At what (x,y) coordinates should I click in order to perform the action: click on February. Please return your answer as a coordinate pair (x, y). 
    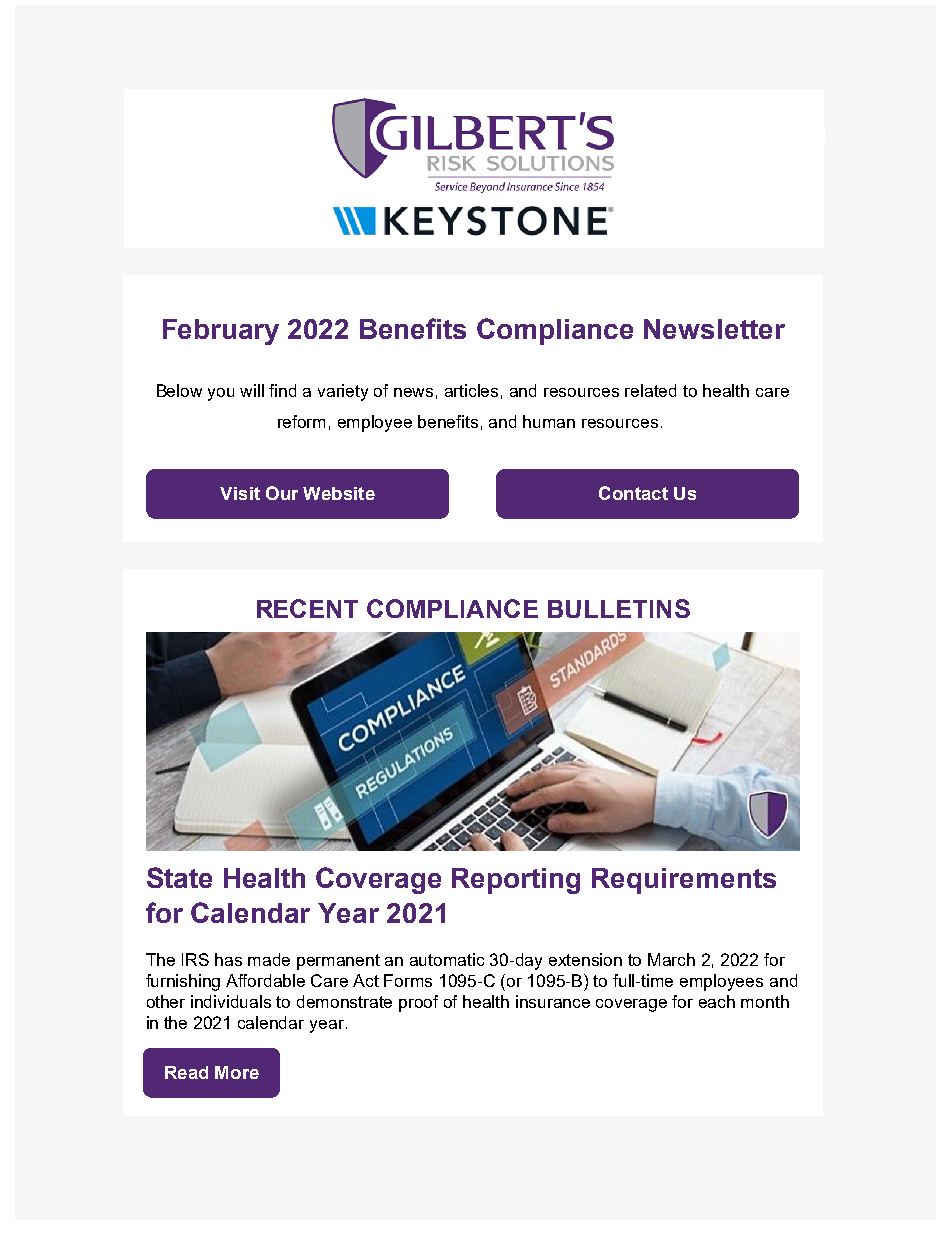
    Looking at the image, I should click on (221, 332).
